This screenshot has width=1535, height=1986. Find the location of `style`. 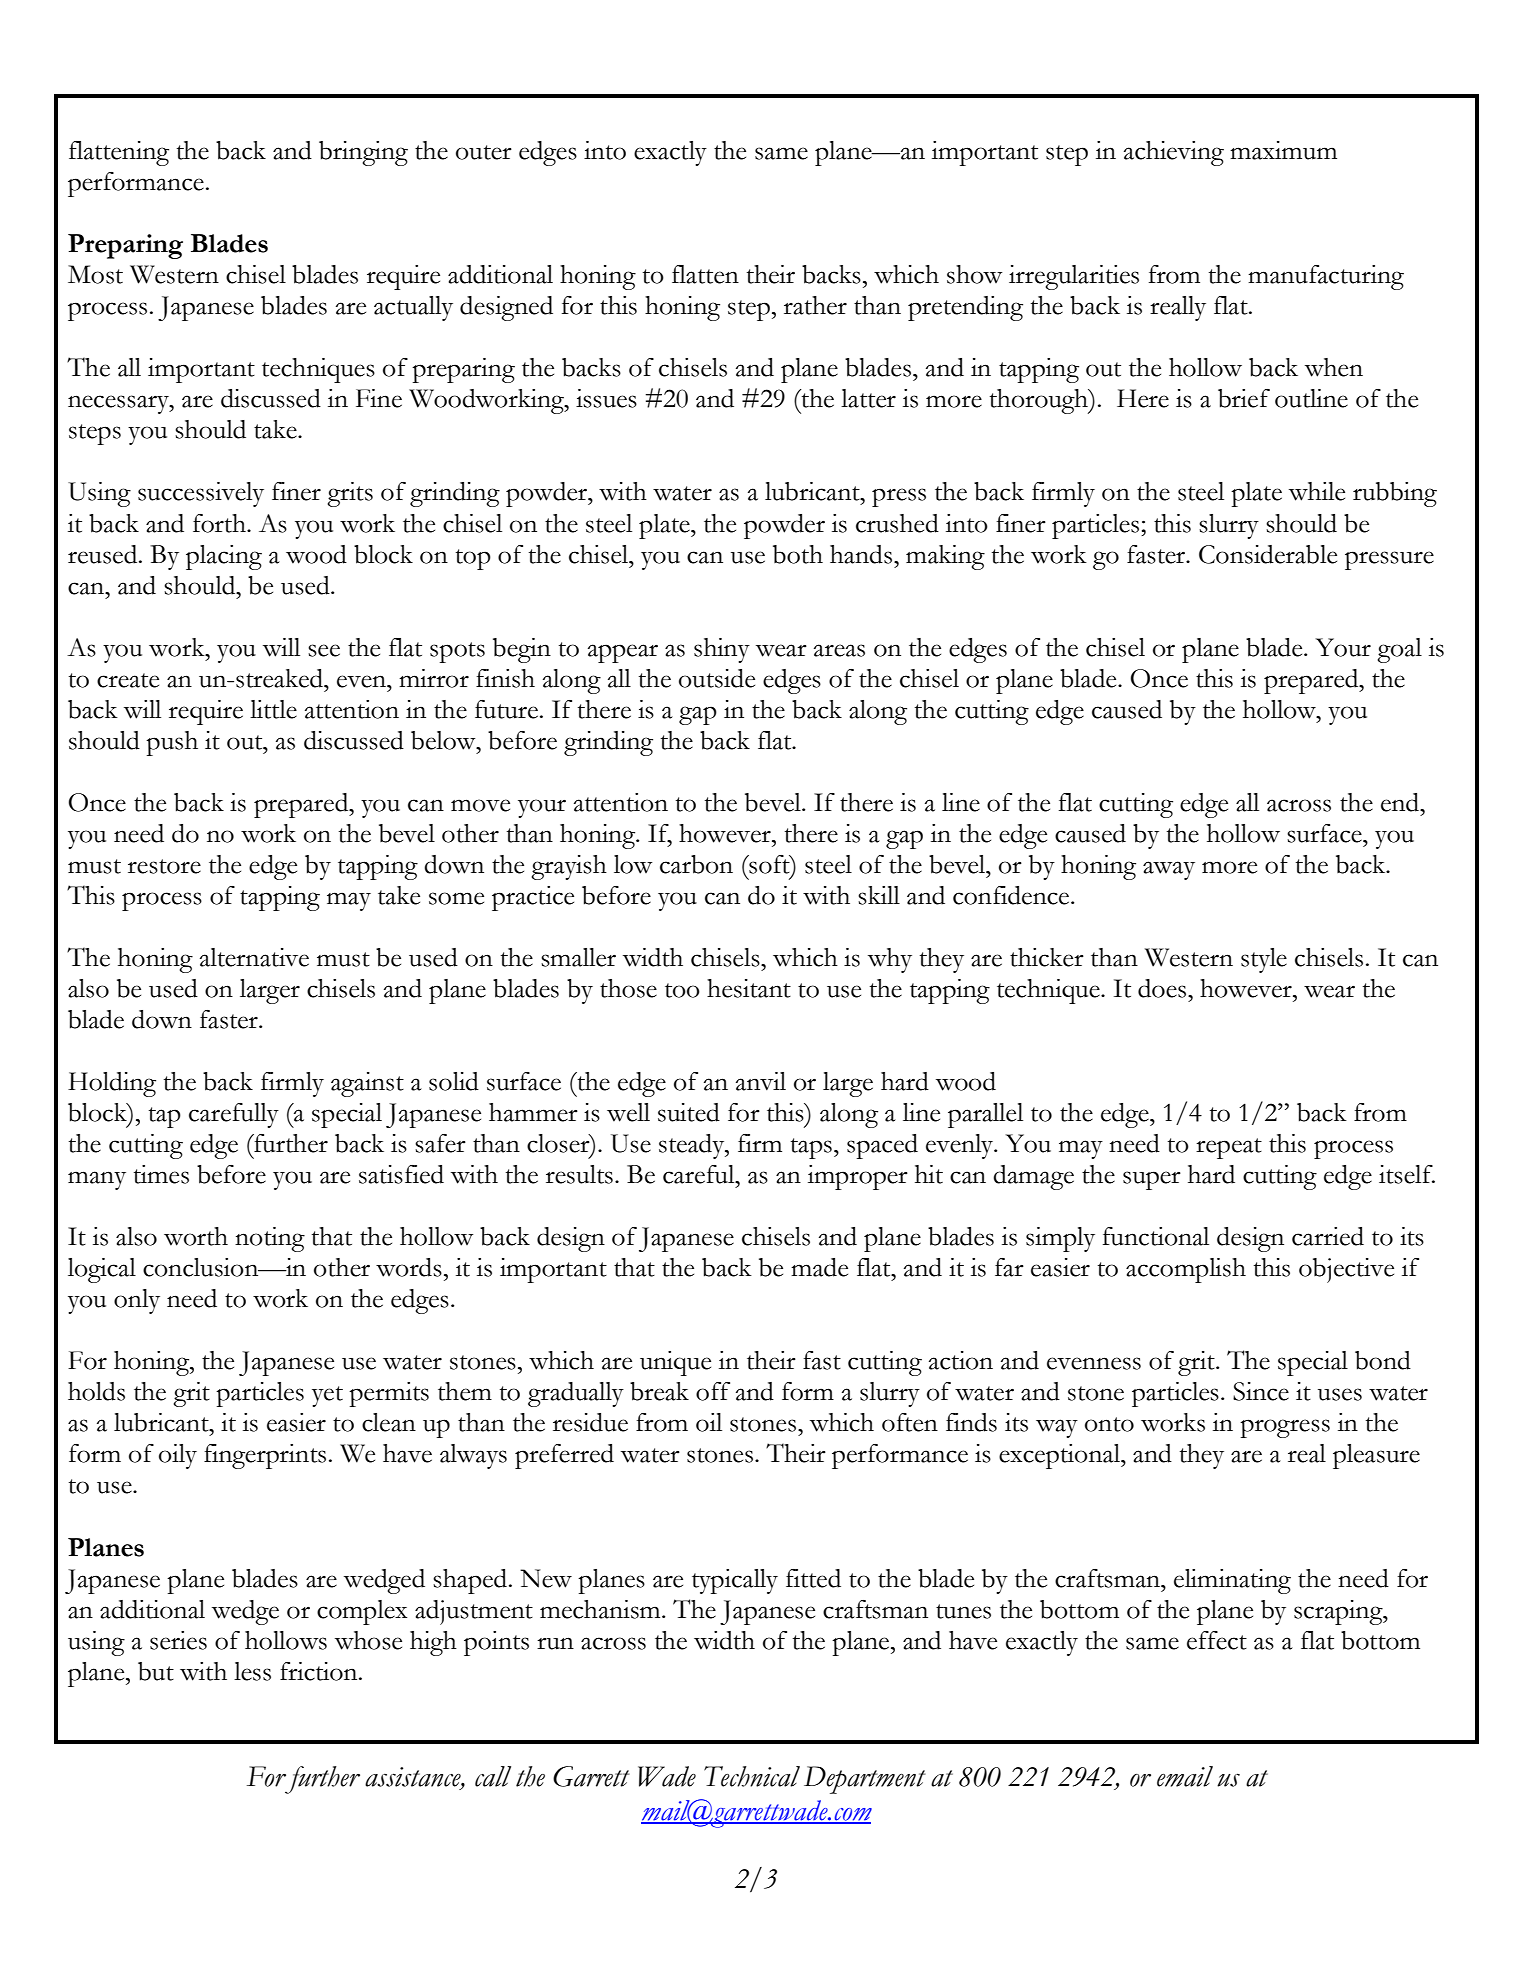

style is located at coordinates (1264, 960).
